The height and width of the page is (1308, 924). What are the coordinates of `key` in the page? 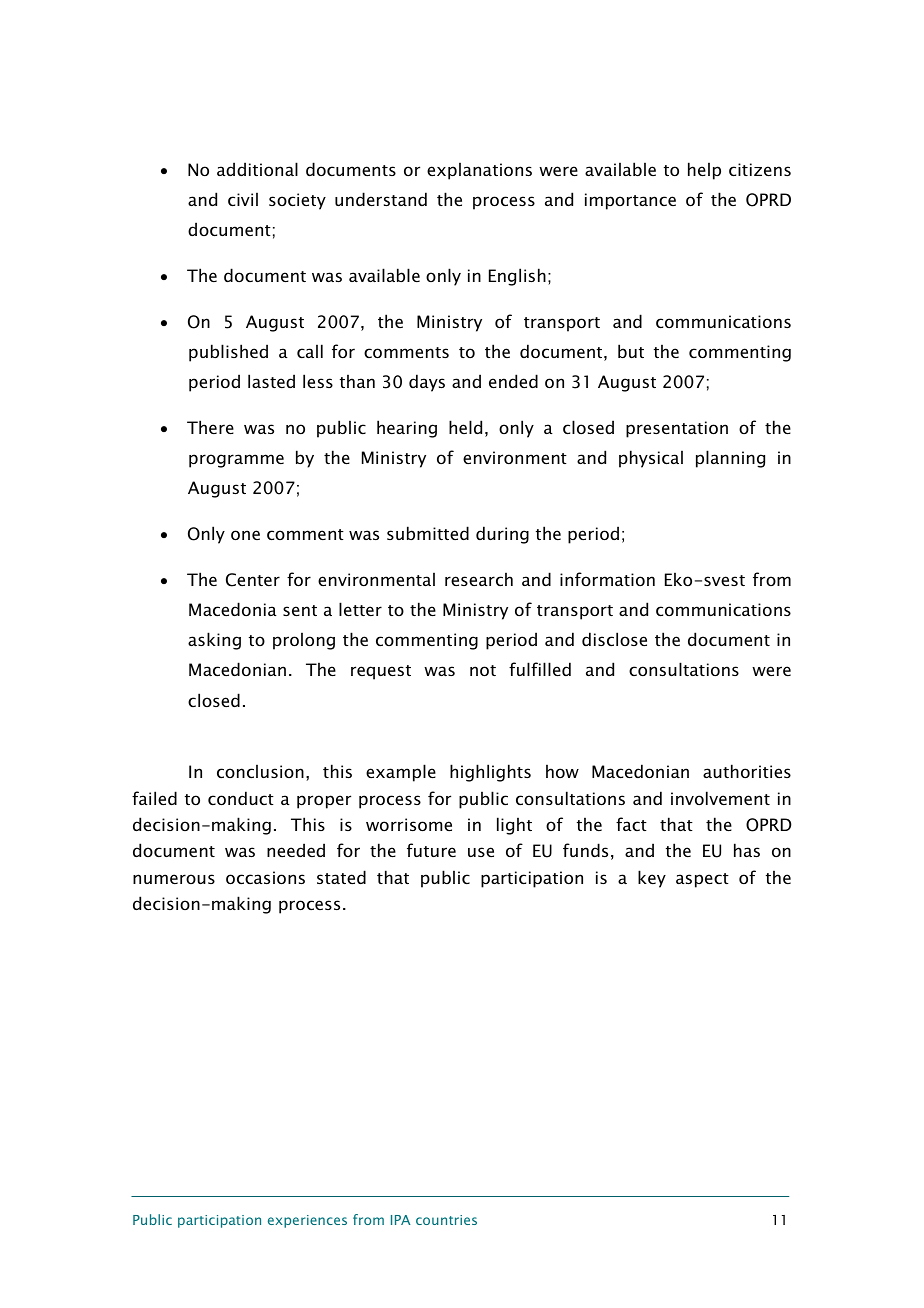 It's located at (652, 879).
